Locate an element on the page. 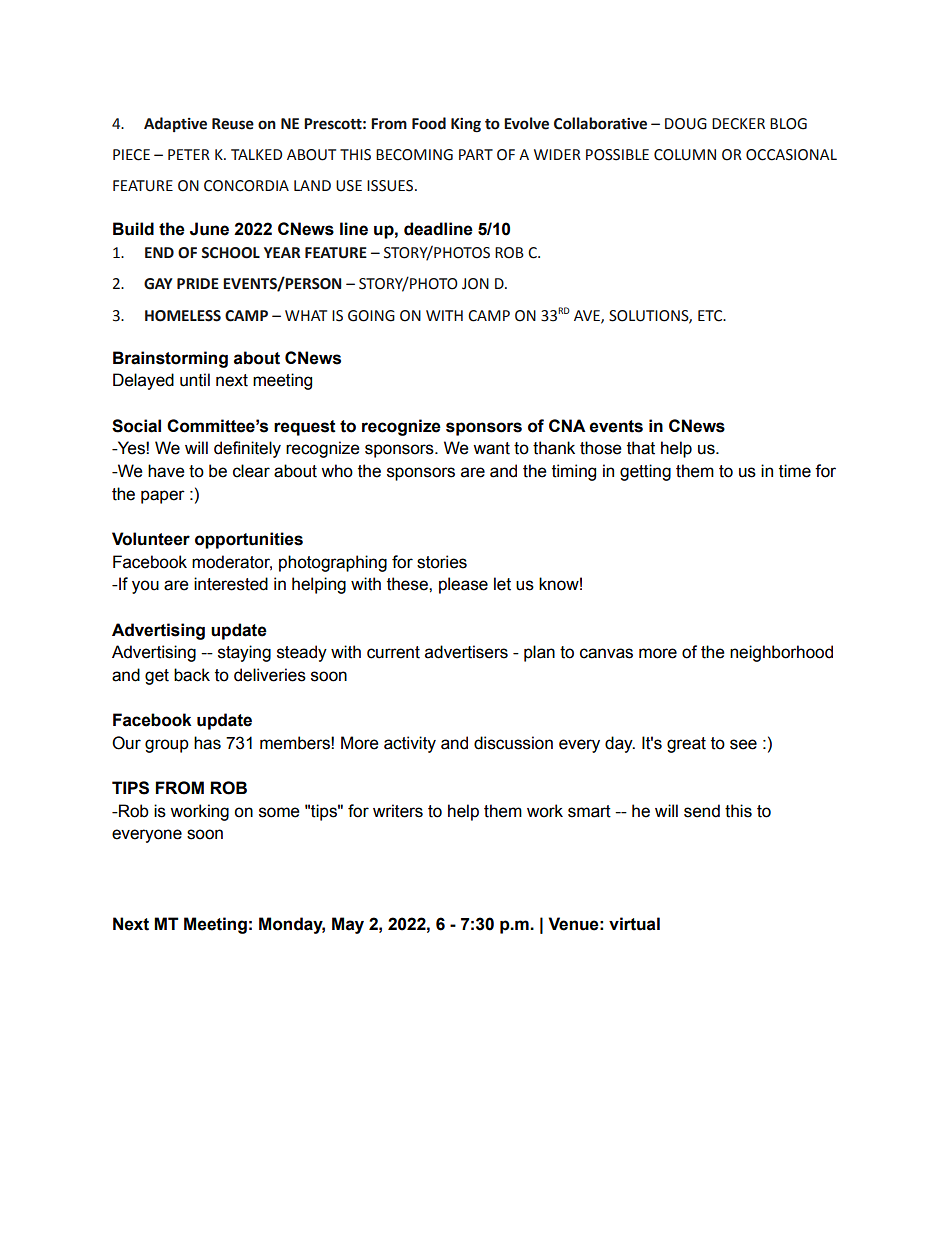 This image has height=1233, width=952. advertisers is located at coordinates (466, 652).
